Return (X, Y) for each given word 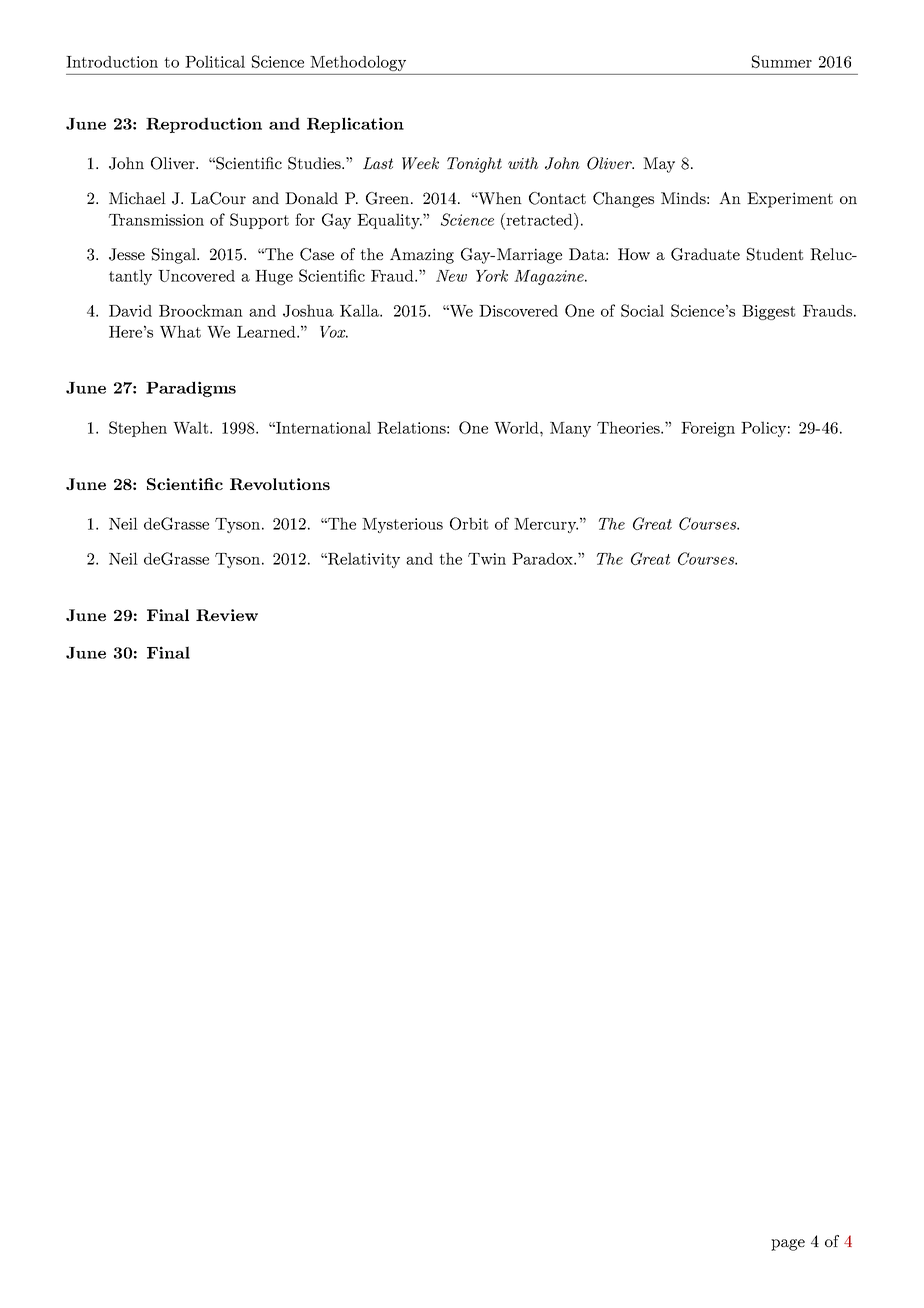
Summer (782, 61)
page (788, 1245)
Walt (190, 427)
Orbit (469, 523)
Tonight (474, 165)
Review (227, 615)
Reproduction (204, 125)
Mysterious (402, 525)
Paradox (543, 559)
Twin (487, 559)
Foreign (708, 429)
